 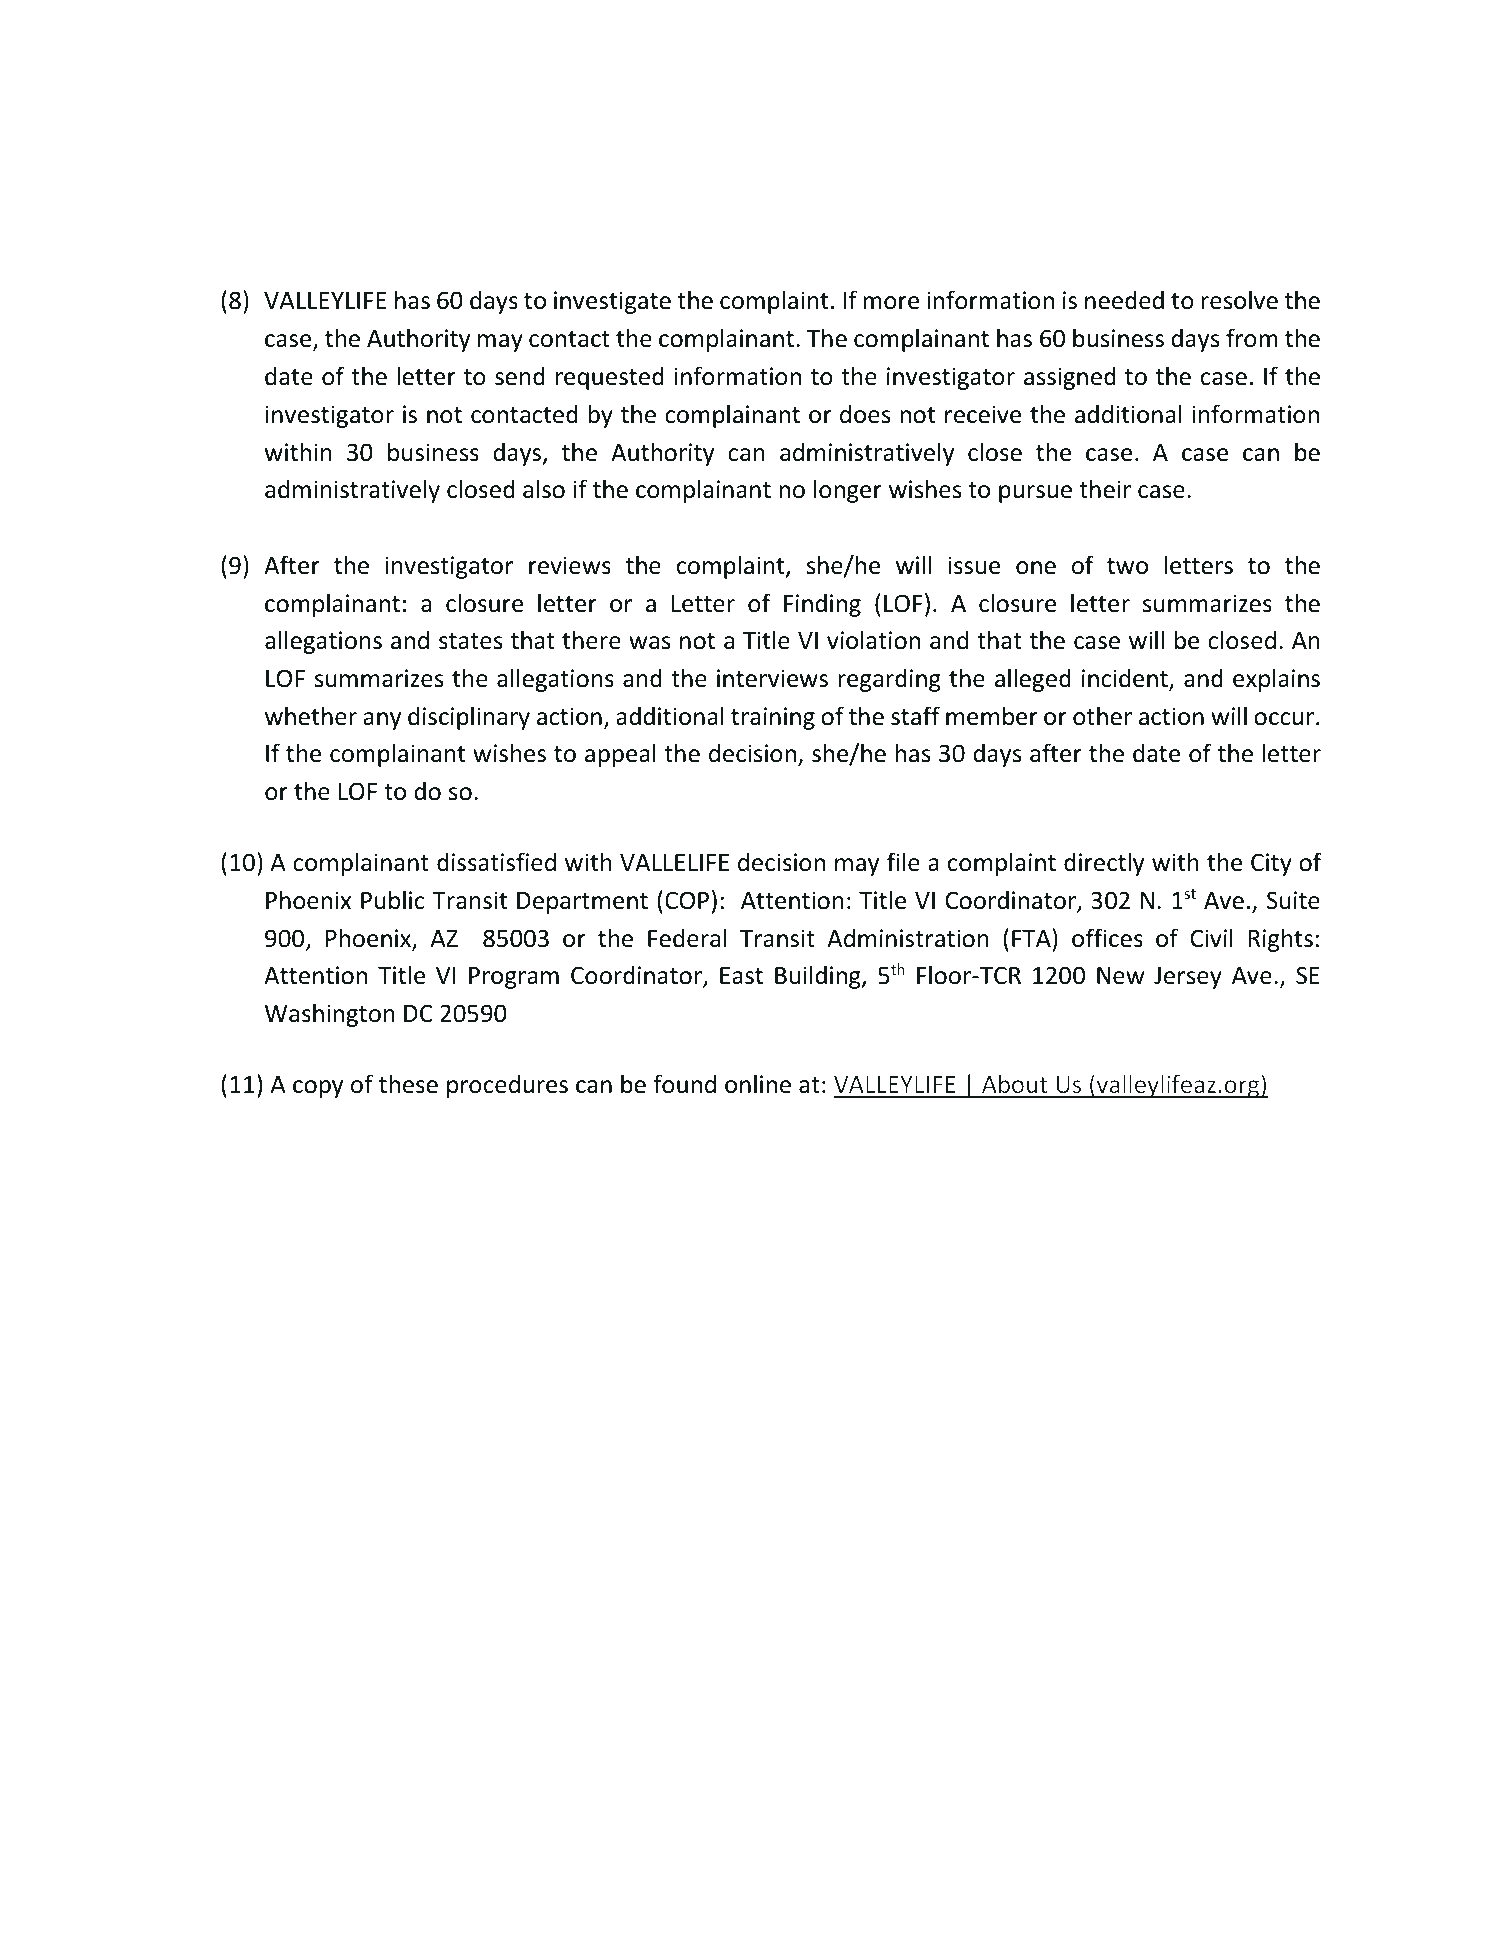 What do you see at coordinates (408, 1084) in the image?
I see `these` at bounding box center [408, 1084].
